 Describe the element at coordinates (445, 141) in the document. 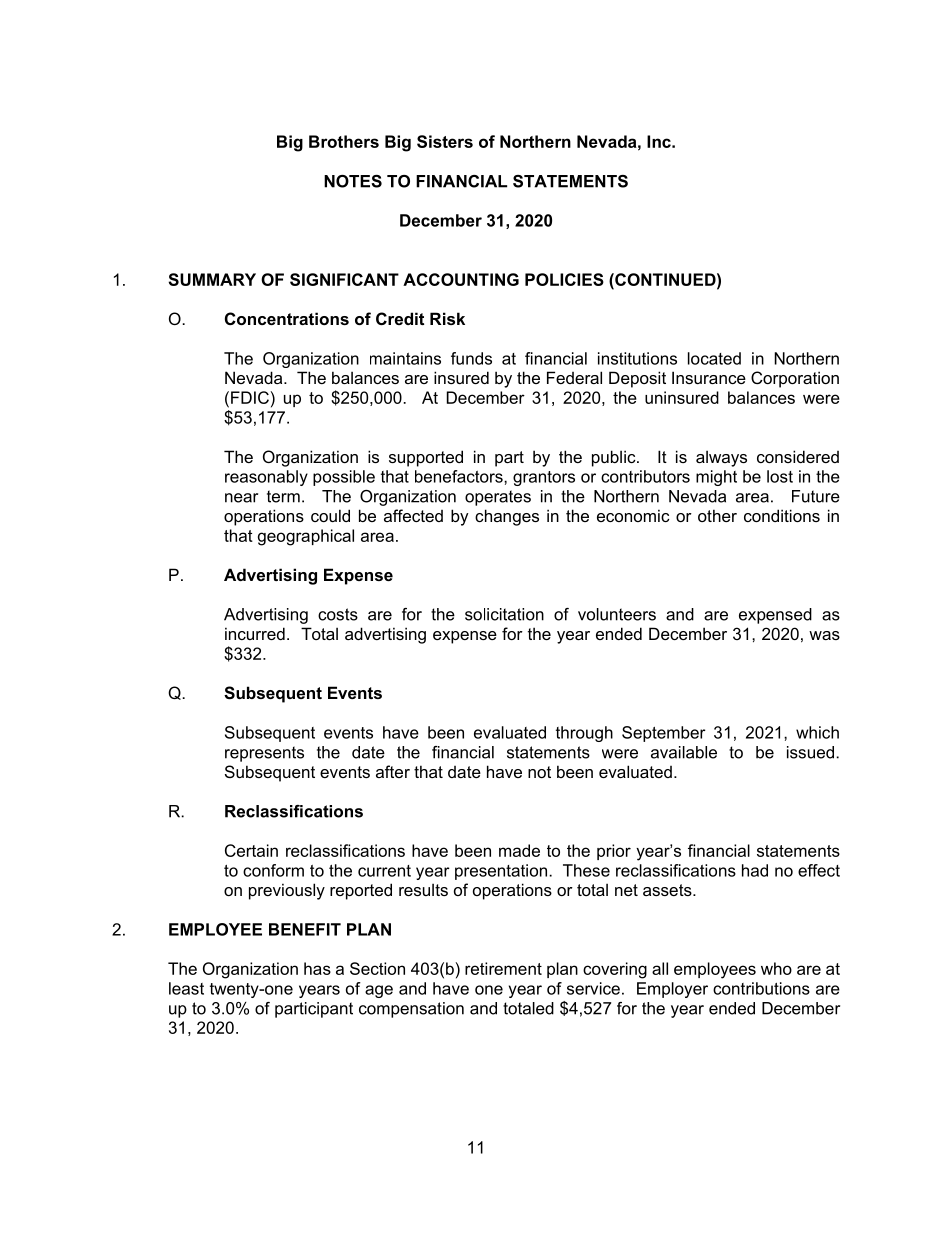

I see `Sisters` at that location.
